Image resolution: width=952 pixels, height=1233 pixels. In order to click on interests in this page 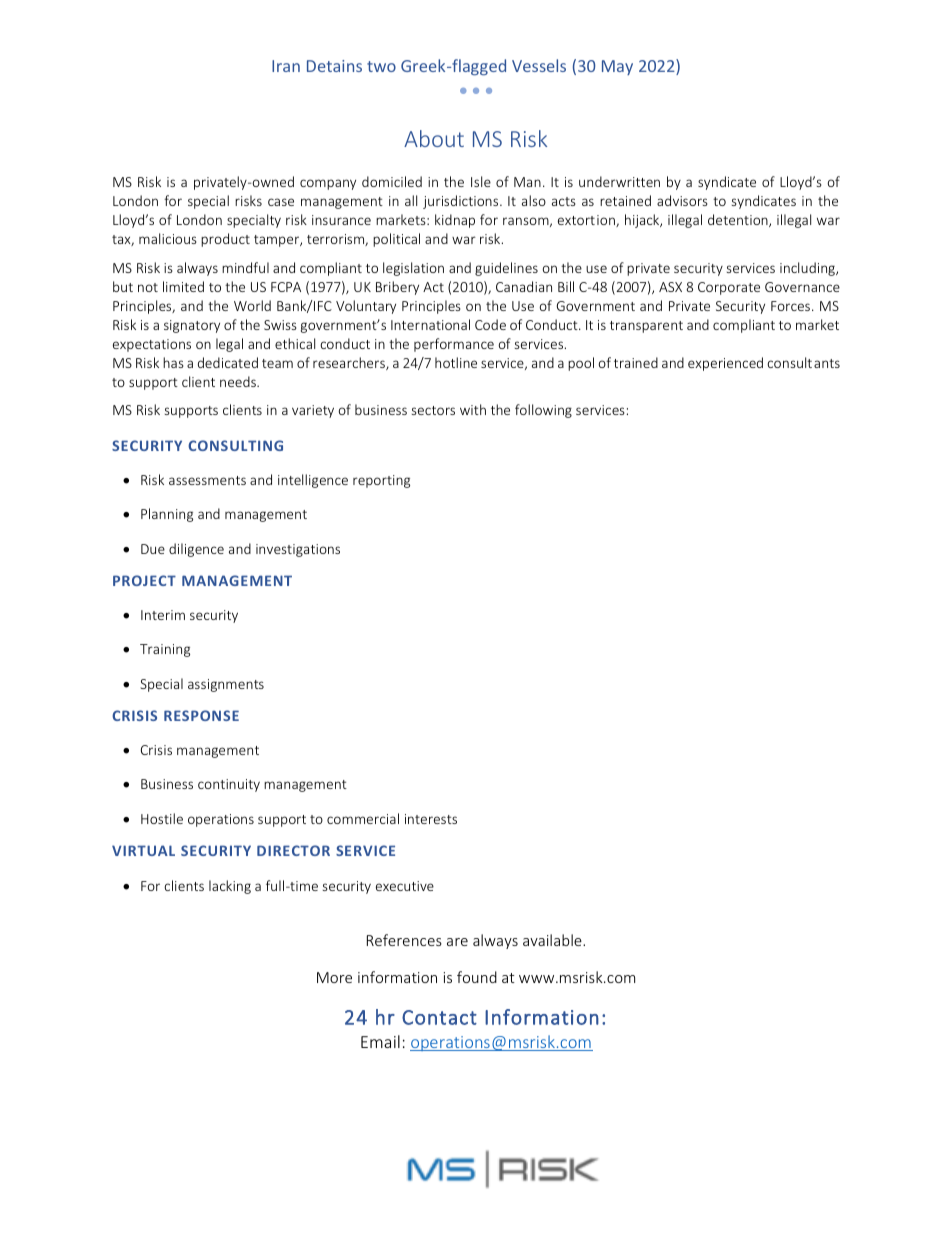, I will do `click(431, 819)`.
